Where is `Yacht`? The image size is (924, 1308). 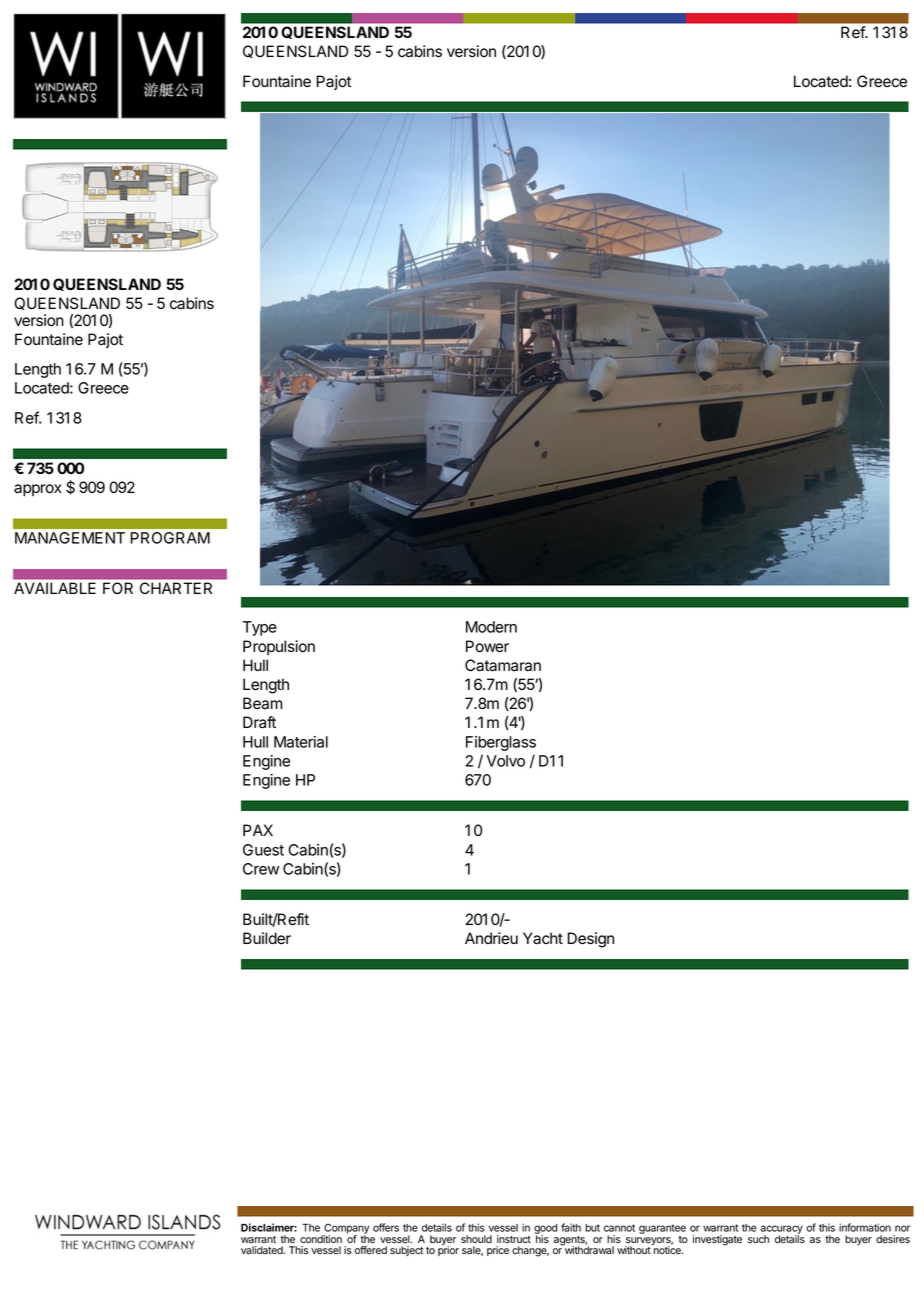 Yacht is located at coordinates (543, 938).
